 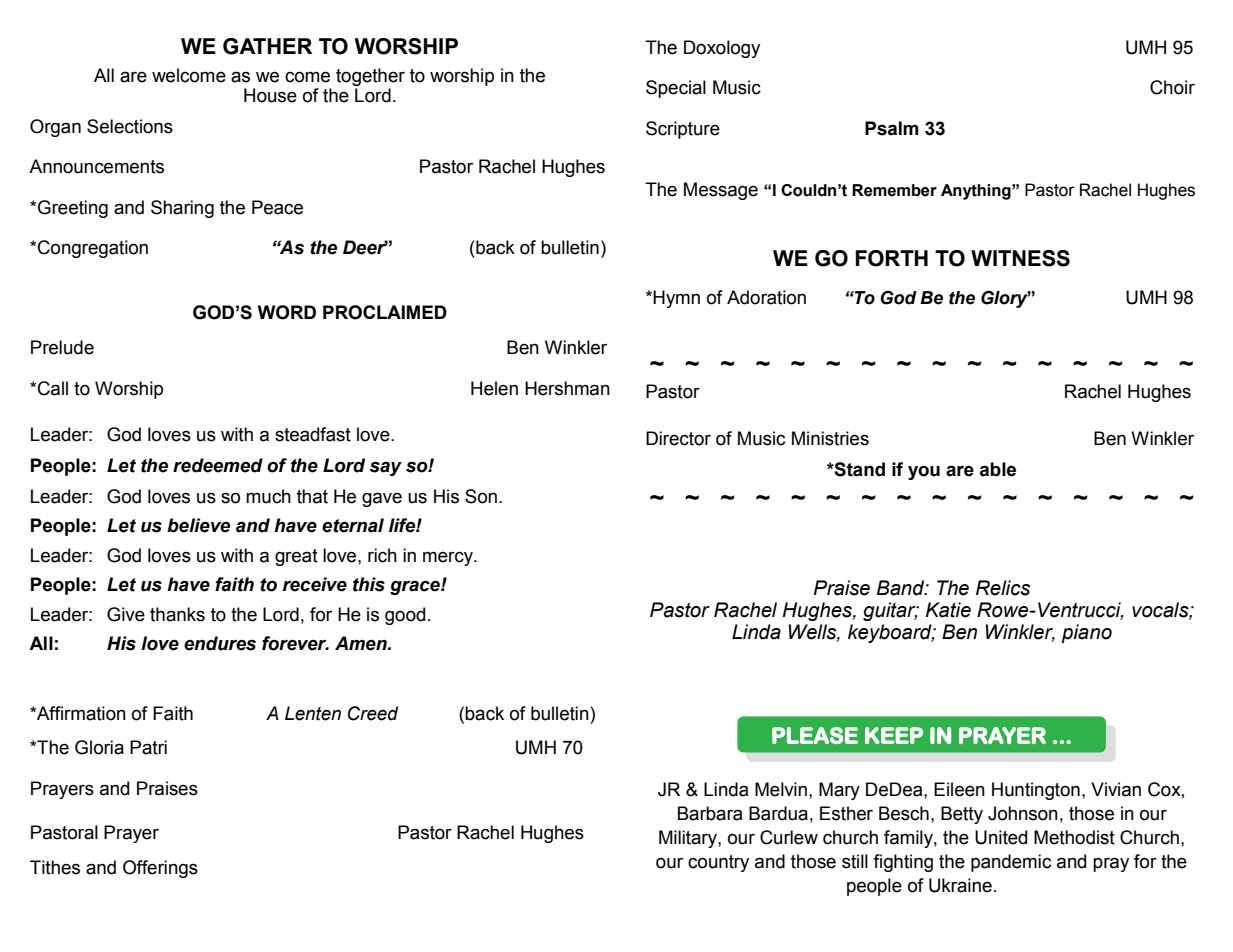 What do you see at coordinates (676, 89) in the screenshot?
I see `Special` at bounding box center [676, 89].
